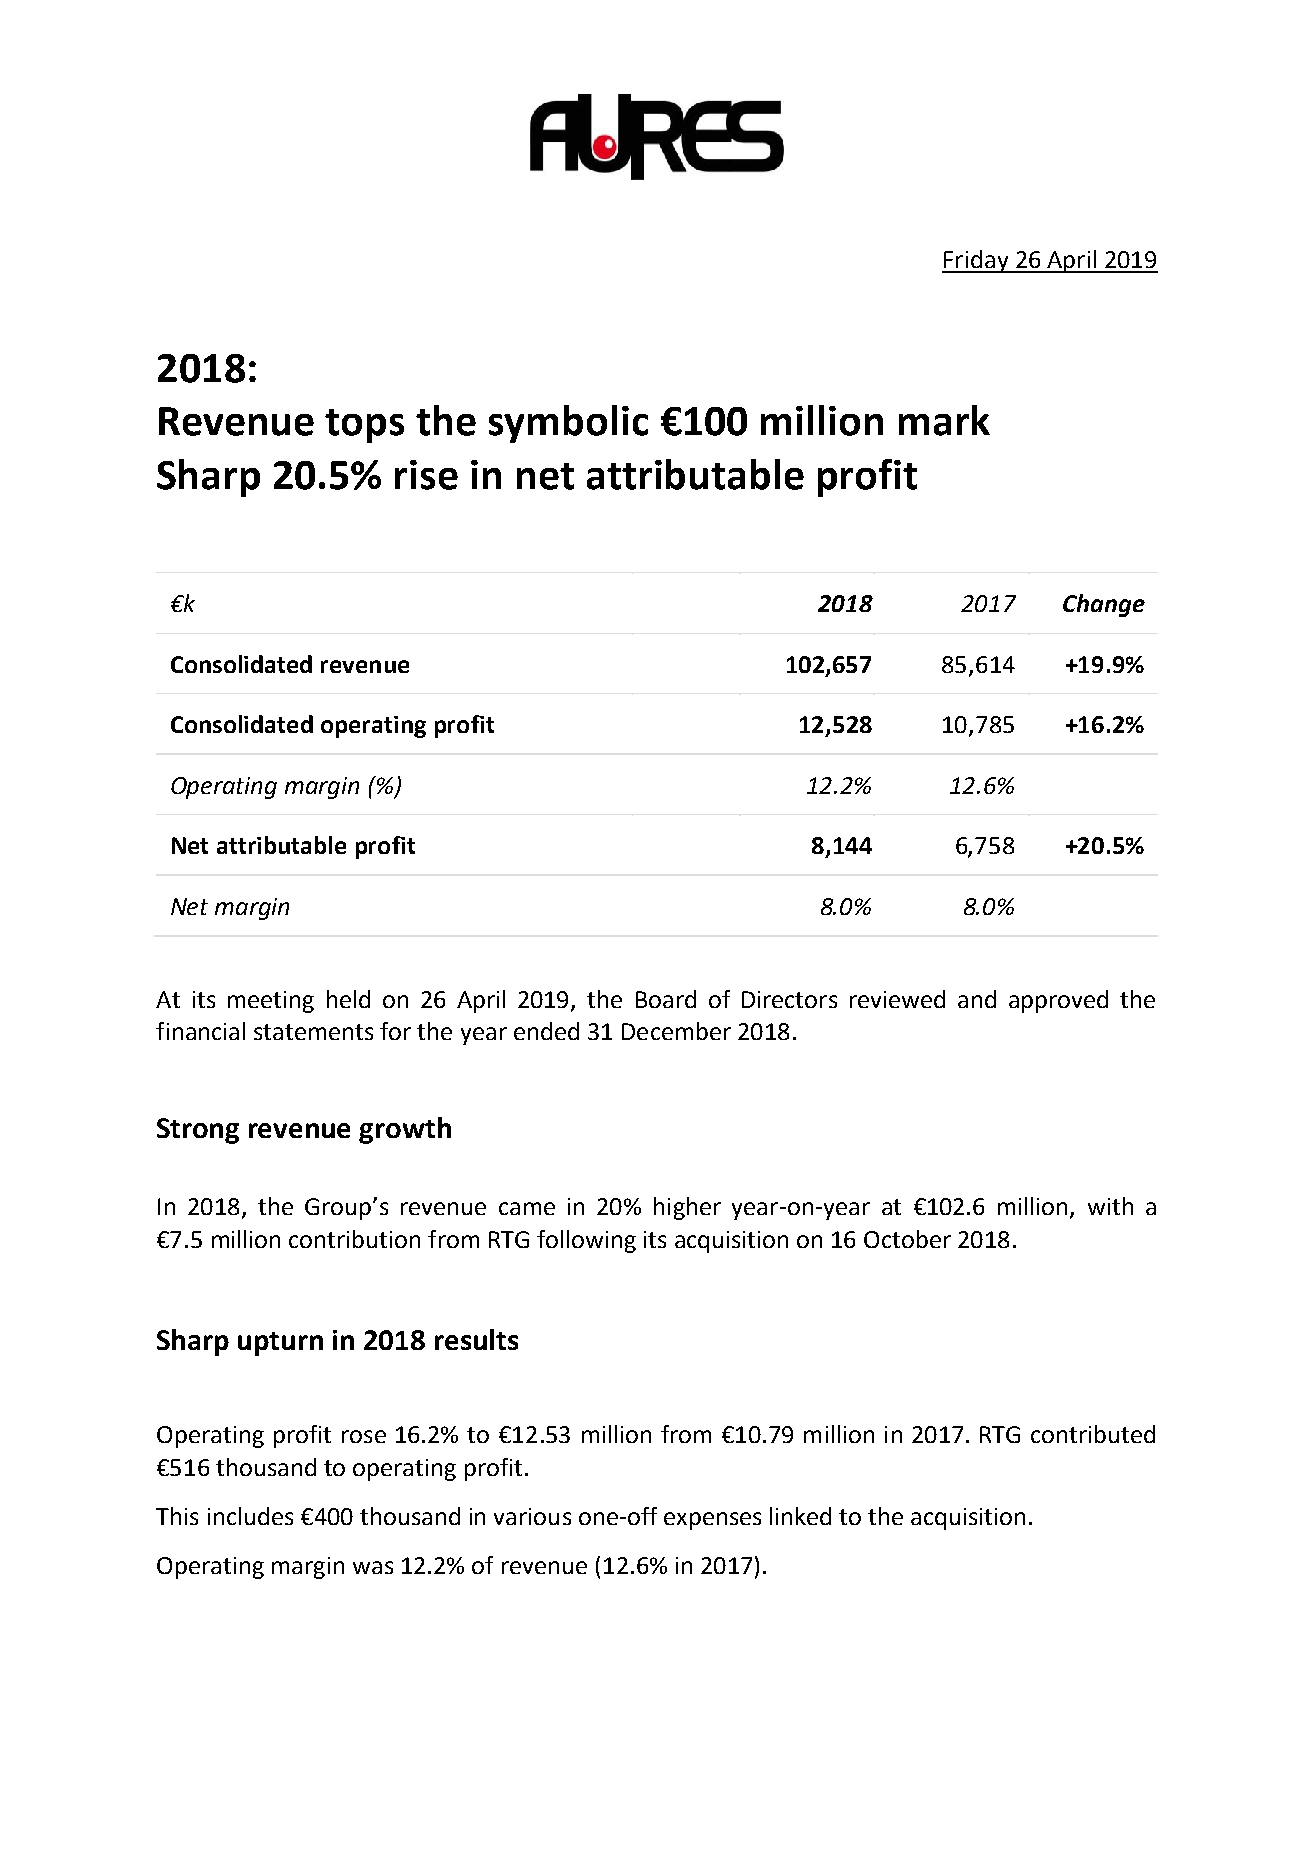 The height and width of the screenshot is (1858, 1314). Describe the element at coordinates (313, 1032) in the screenshot. I see `statements` at that location.
